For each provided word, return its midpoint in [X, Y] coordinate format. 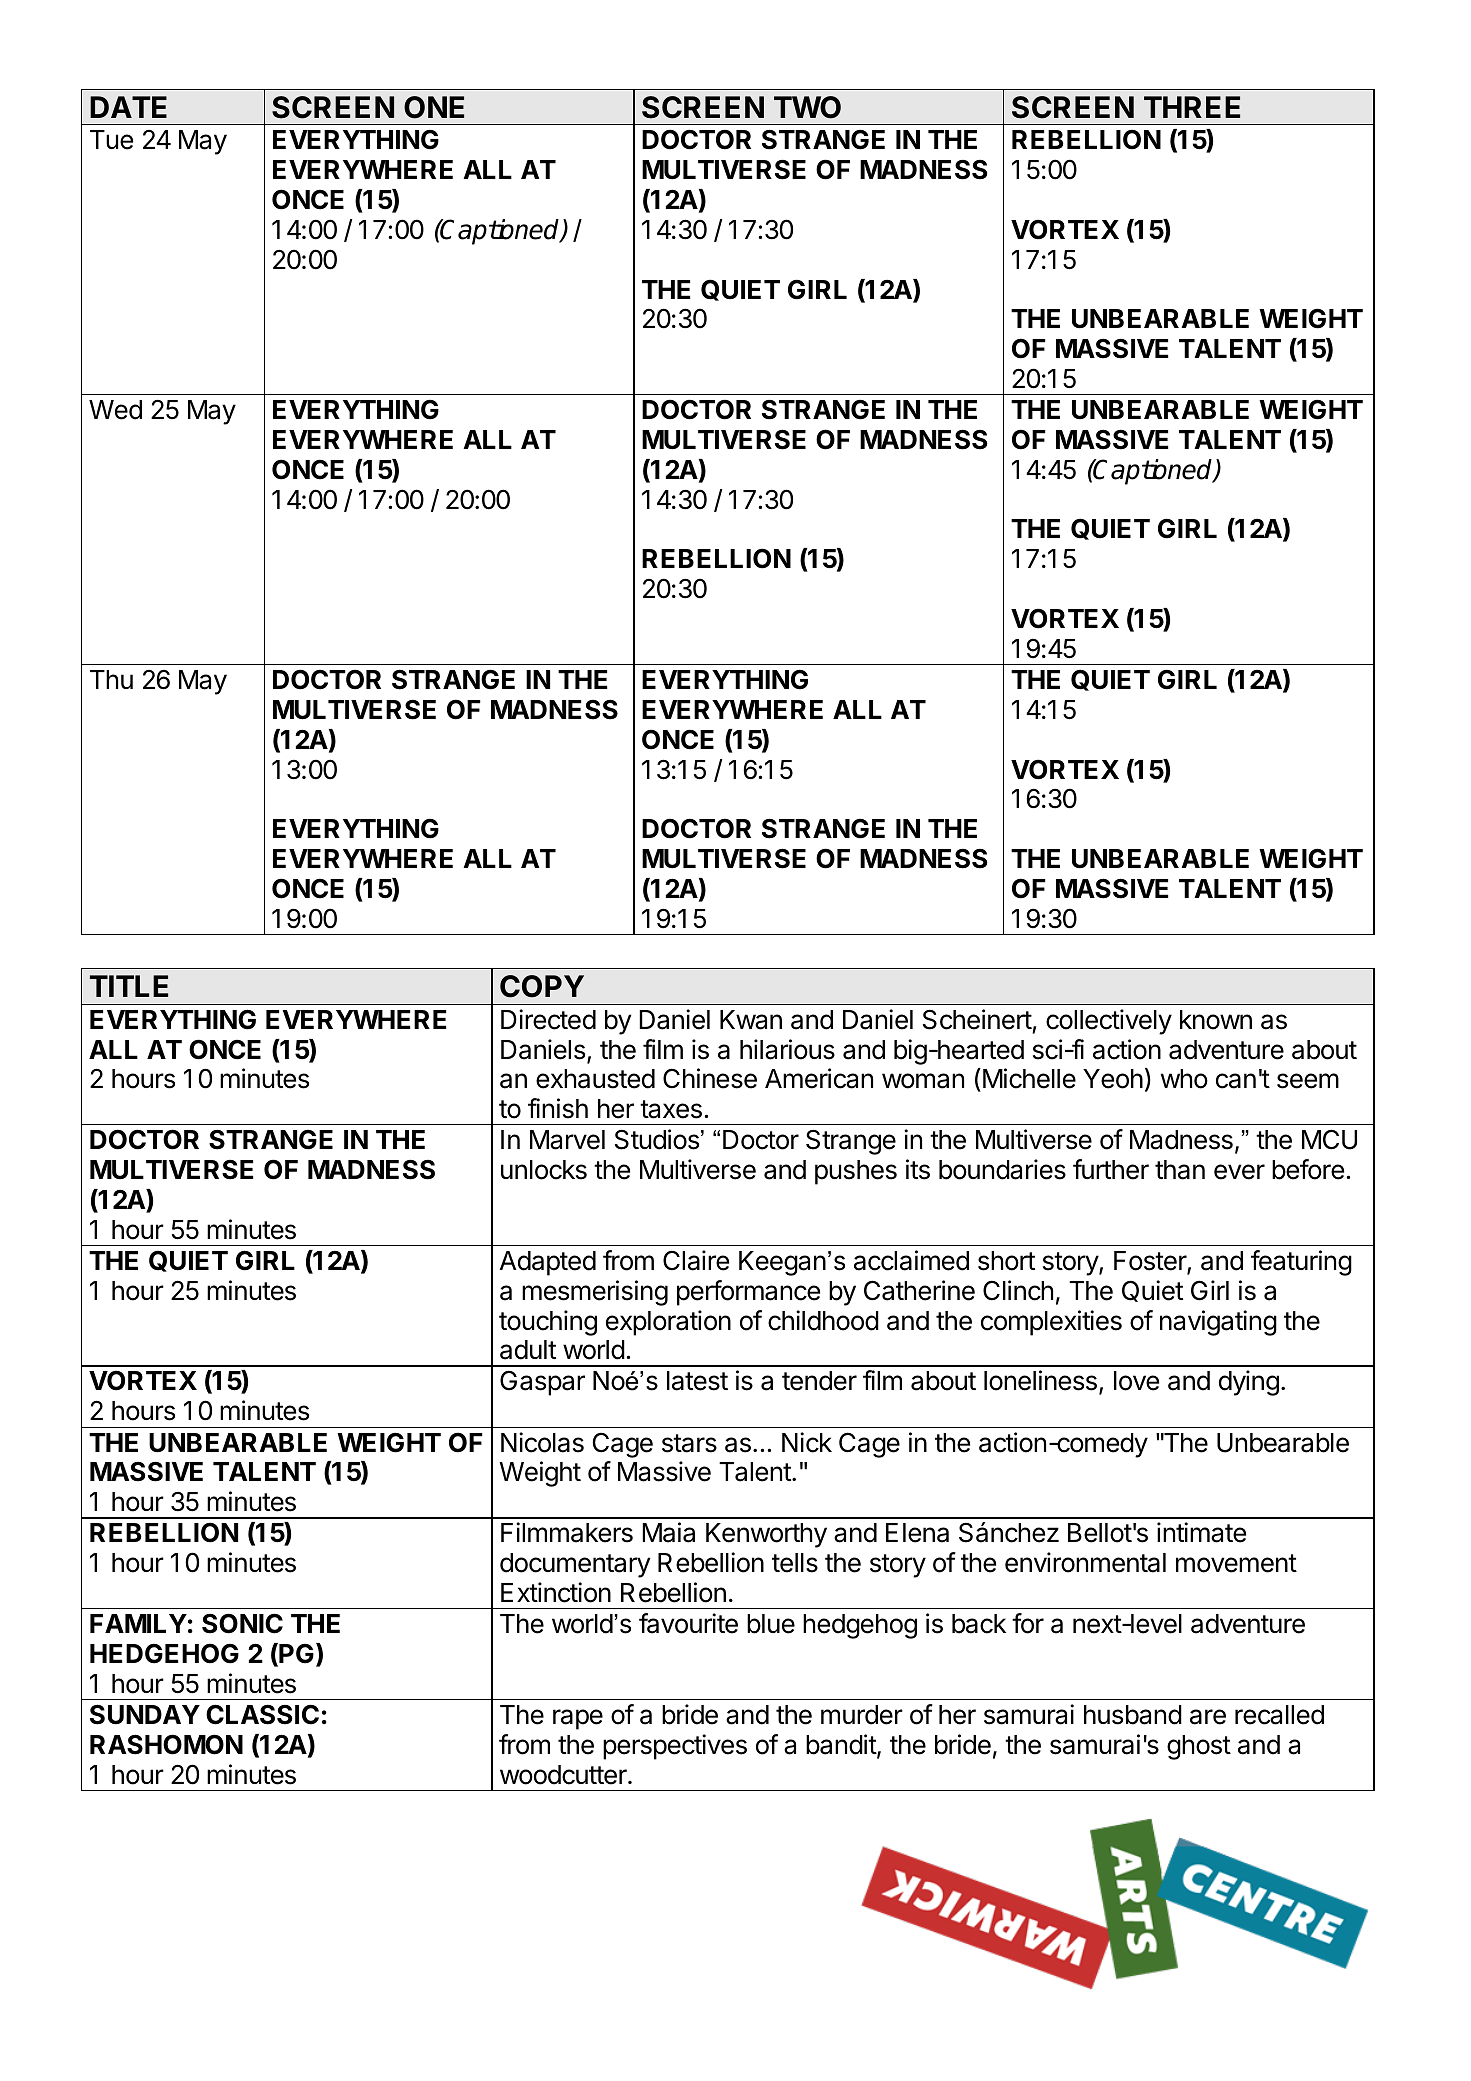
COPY [542, 986]
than [1180, 1170]
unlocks [544, 1170]
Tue [111, 140]
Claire [696, 1260]
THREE [1192, 107]
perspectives [675, 1747]
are [1208, 1717]
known [1216, 1020]
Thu [111, 679]
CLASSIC [262, 1714]
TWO [807, 107]
